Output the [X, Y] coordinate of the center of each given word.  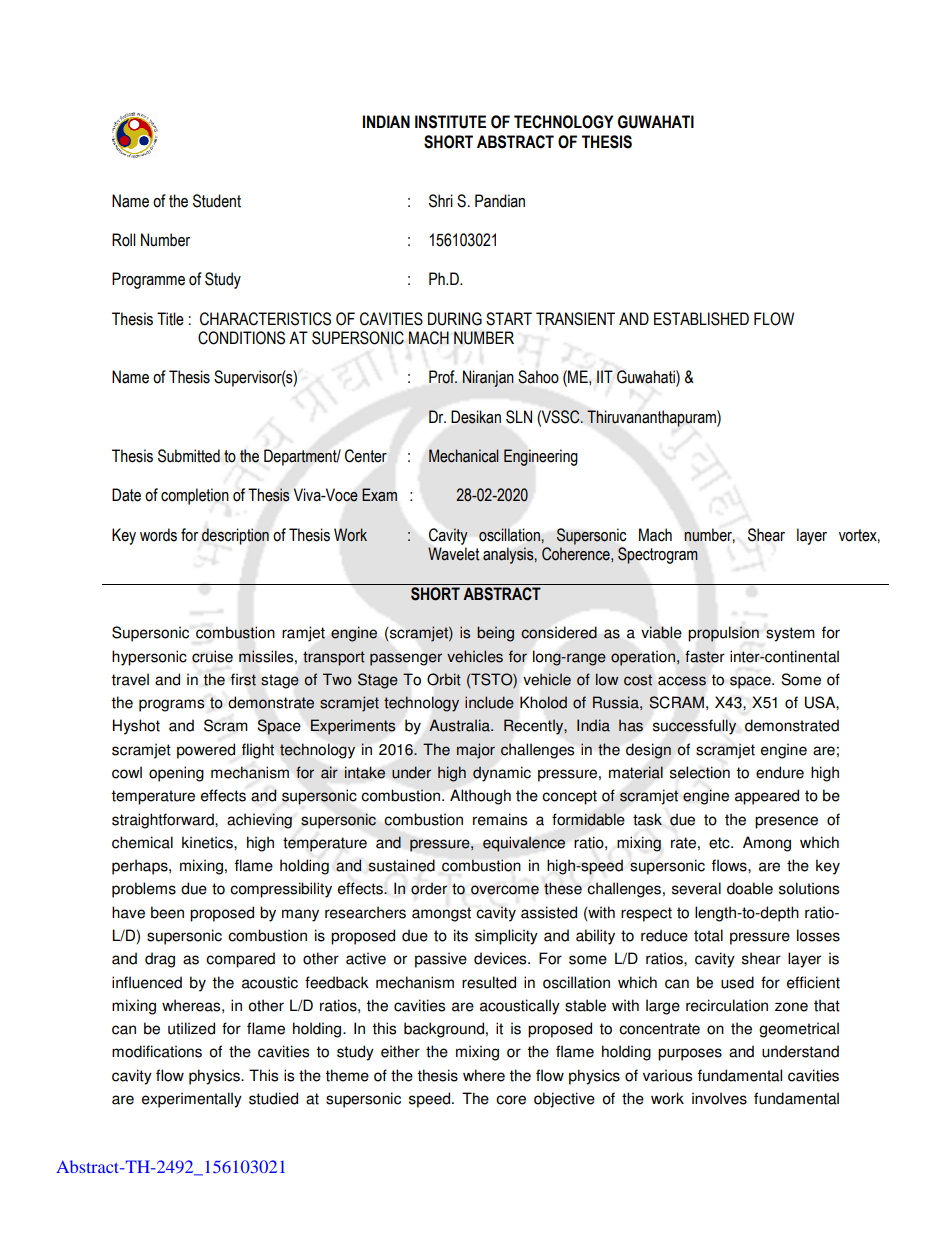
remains [500, 819]
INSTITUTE [450, 122]
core [511, 1100]
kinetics [208, 842]
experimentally [192, 1100]
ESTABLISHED [701, 319]
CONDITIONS [241, 338]
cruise [212, 656]
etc [720, 843]
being [495, 634]
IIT [605, 376]
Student [217, 201]
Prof [443, 377]
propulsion [723, 634]
